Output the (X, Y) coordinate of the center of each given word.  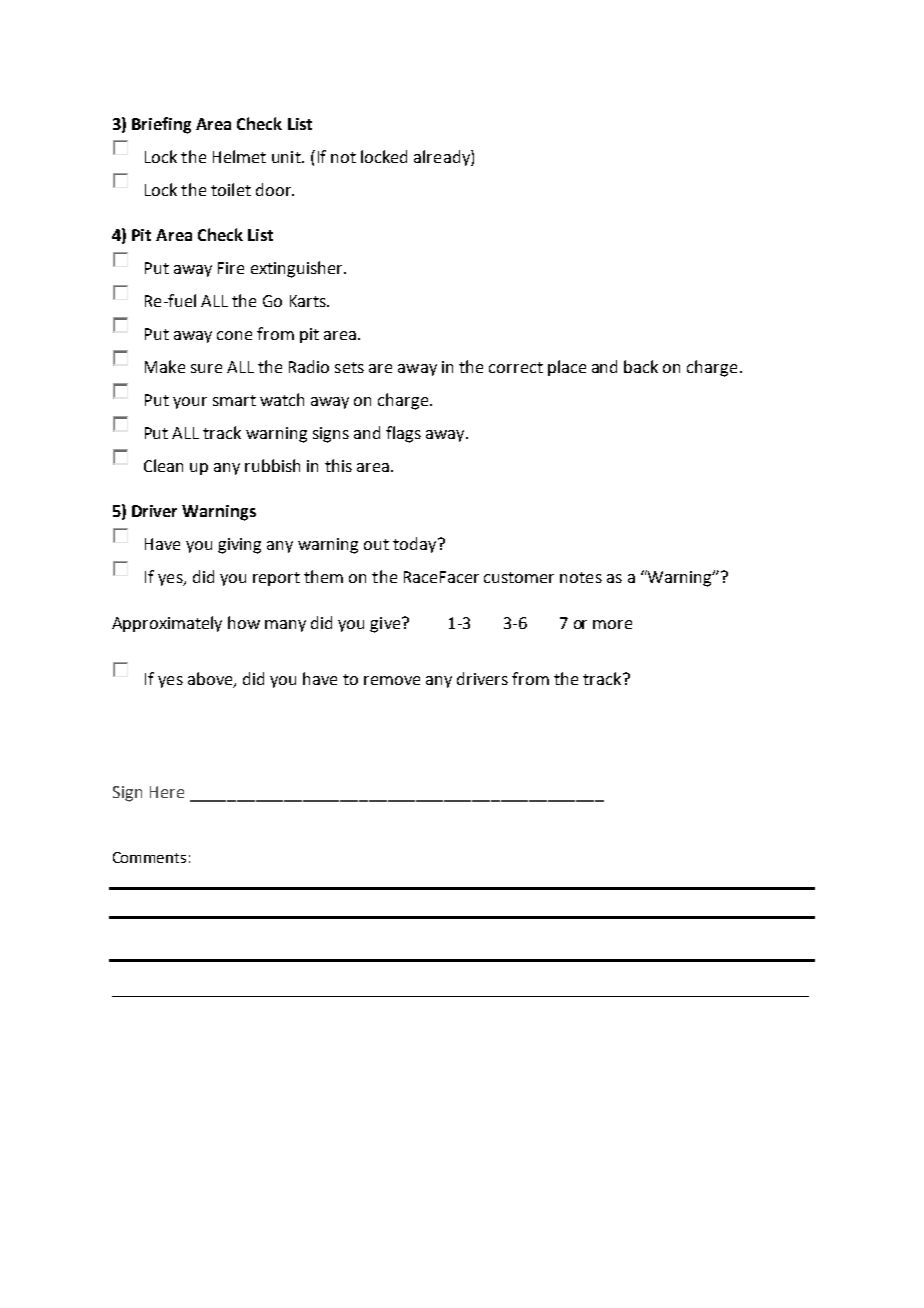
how (244, 622)
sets (349, 367)
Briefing (161, 125)
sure (206, 368)
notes (581, 577)
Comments (149, 857)
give (386, 625)
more (612, 624)
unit (287, 157)
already (443, 158)
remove (392, 680)
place (567, 368)
